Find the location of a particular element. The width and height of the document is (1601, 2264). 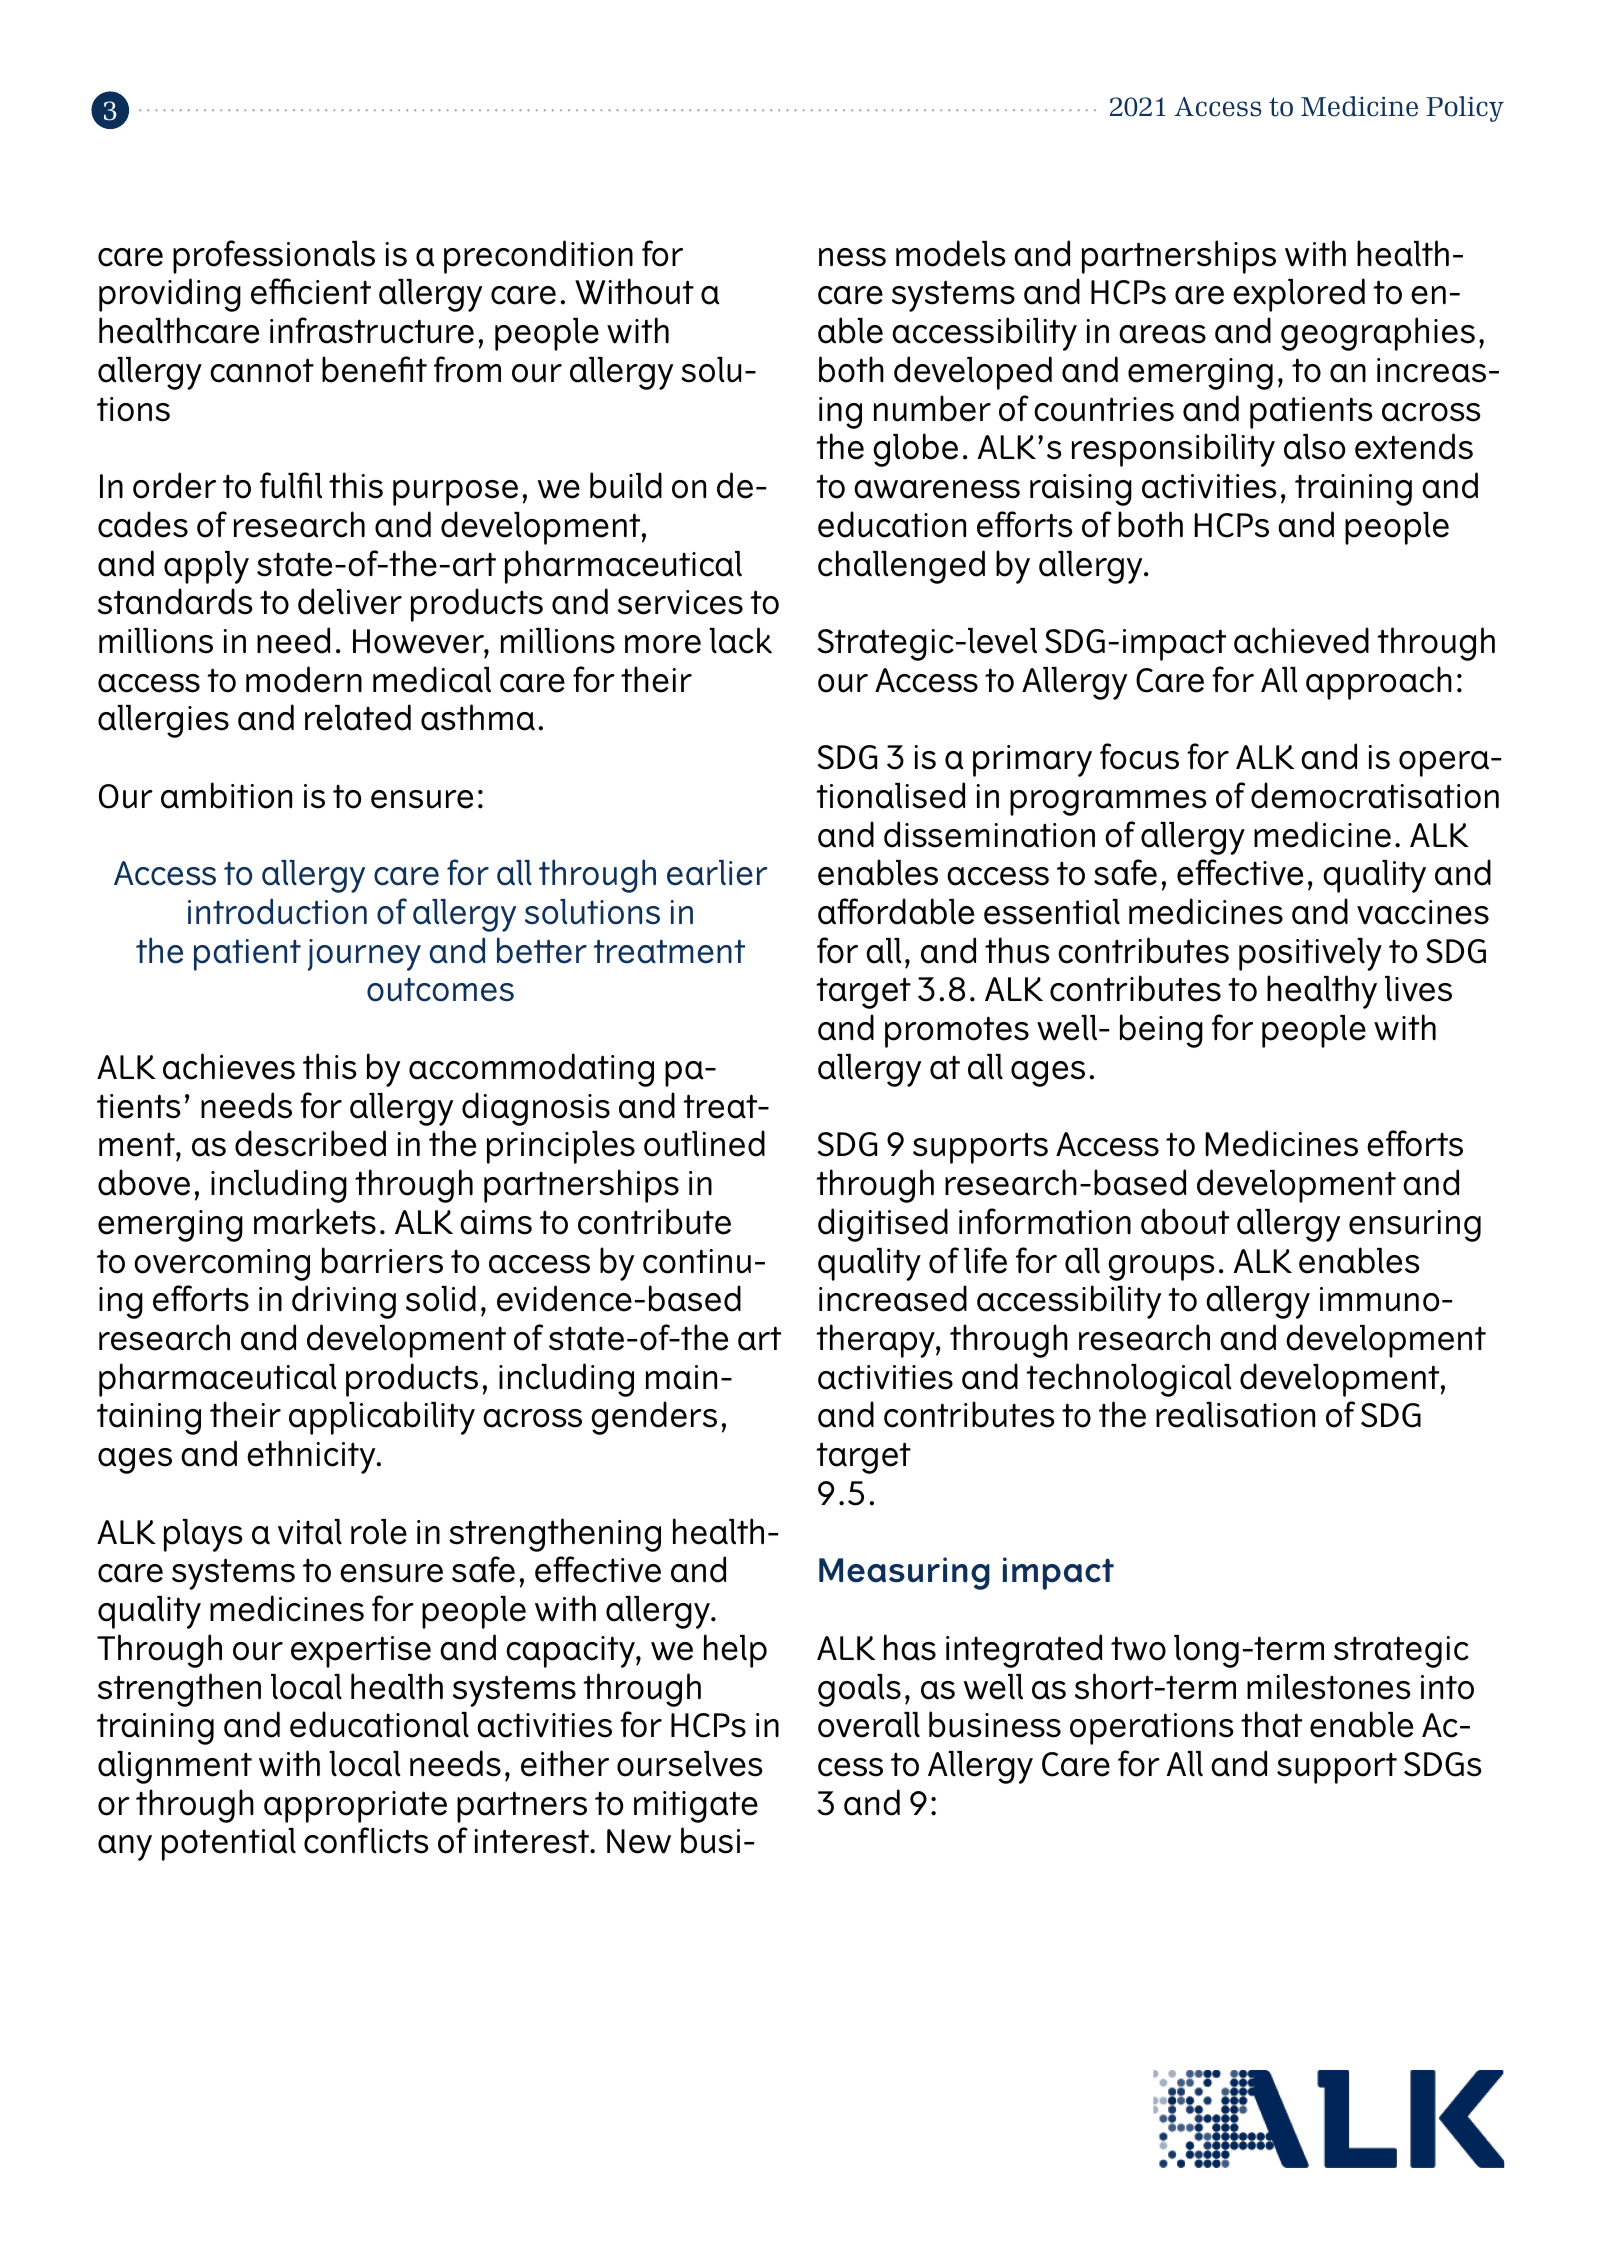

precondition is located at coordinates (538, 257).
